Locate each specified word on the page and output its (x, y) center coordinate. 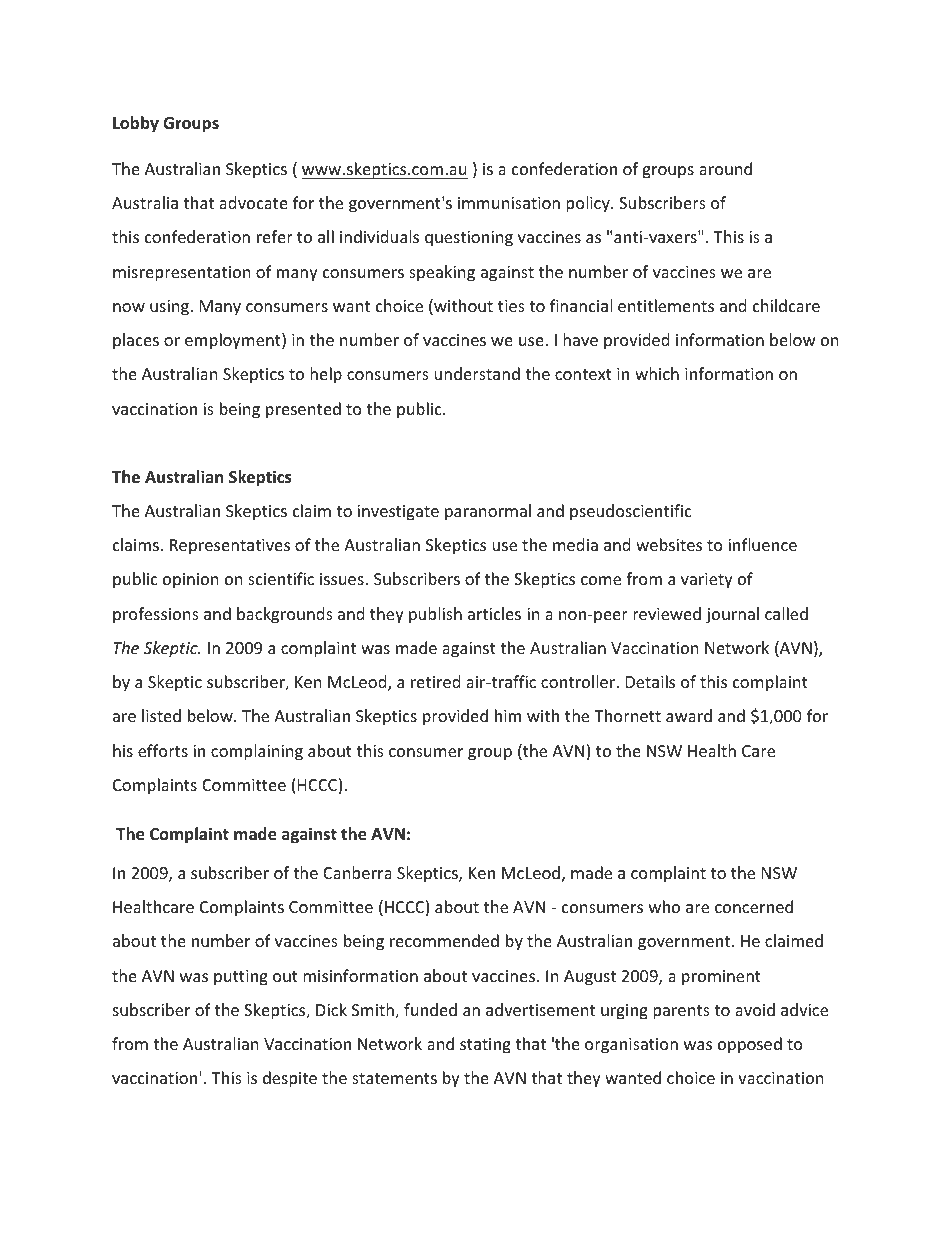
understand (477, 373)
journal (732, 615)
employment (234, 341)
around (725, 168)
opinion (191, 581)
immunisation (509, 203)
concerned (754, 906)
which (657, 373)
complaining (257, 752)
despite (290, 1079)
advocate (253, 202)
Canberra (357, 872)
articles (494, 613)
